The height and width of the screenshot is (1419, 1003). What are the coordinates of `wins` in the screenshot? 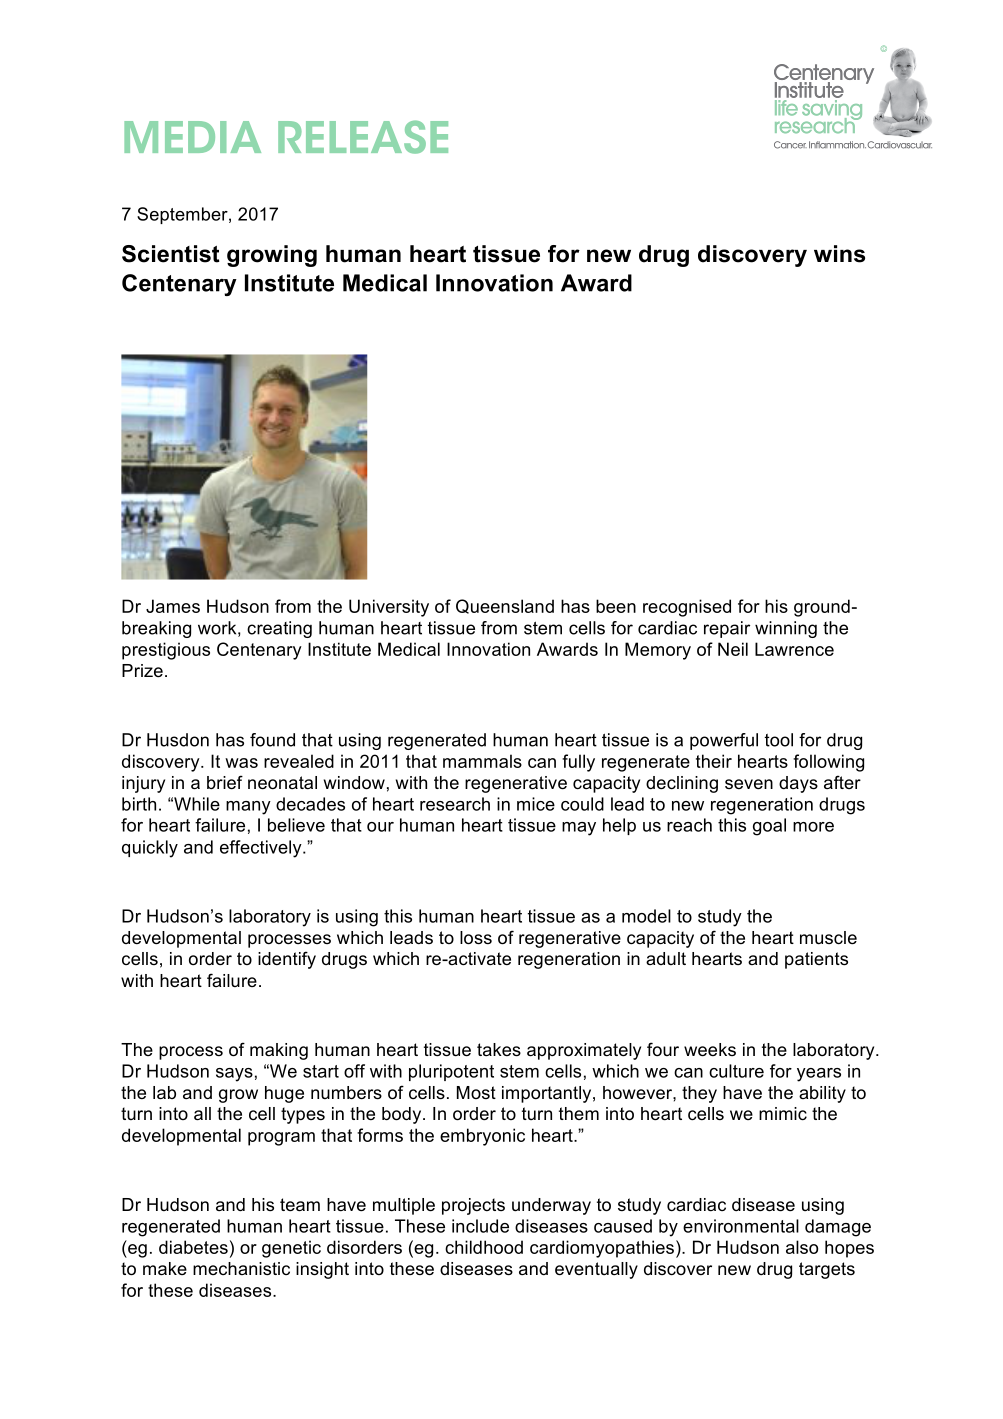 It's located at (839, 254).
